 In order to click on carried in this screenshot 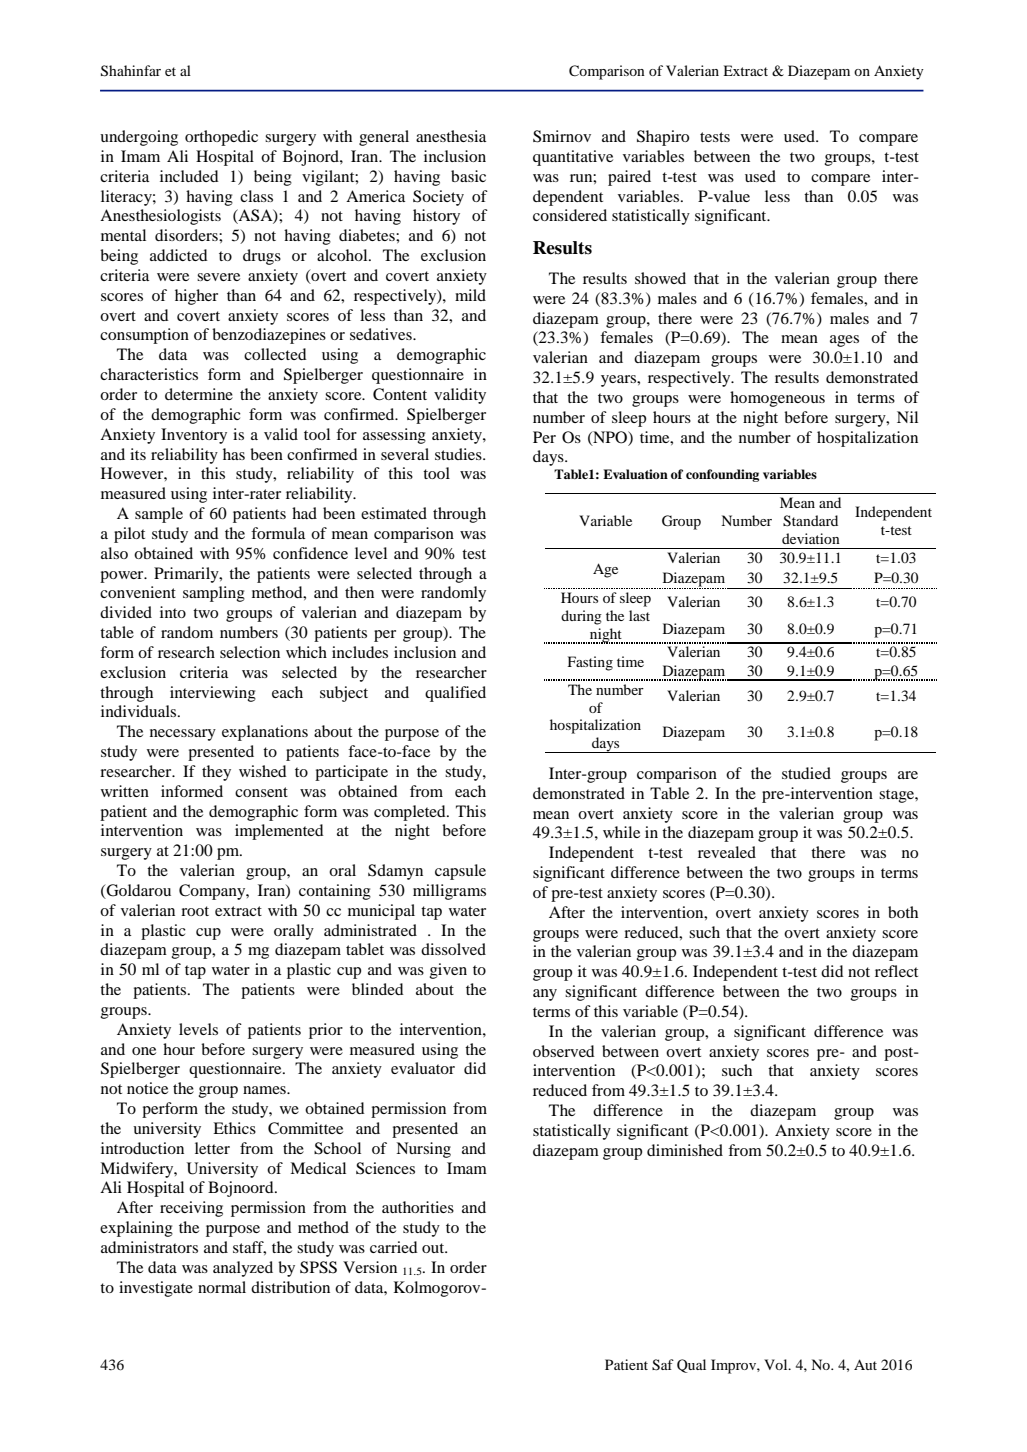, I will do `click(394, 1247)`.
